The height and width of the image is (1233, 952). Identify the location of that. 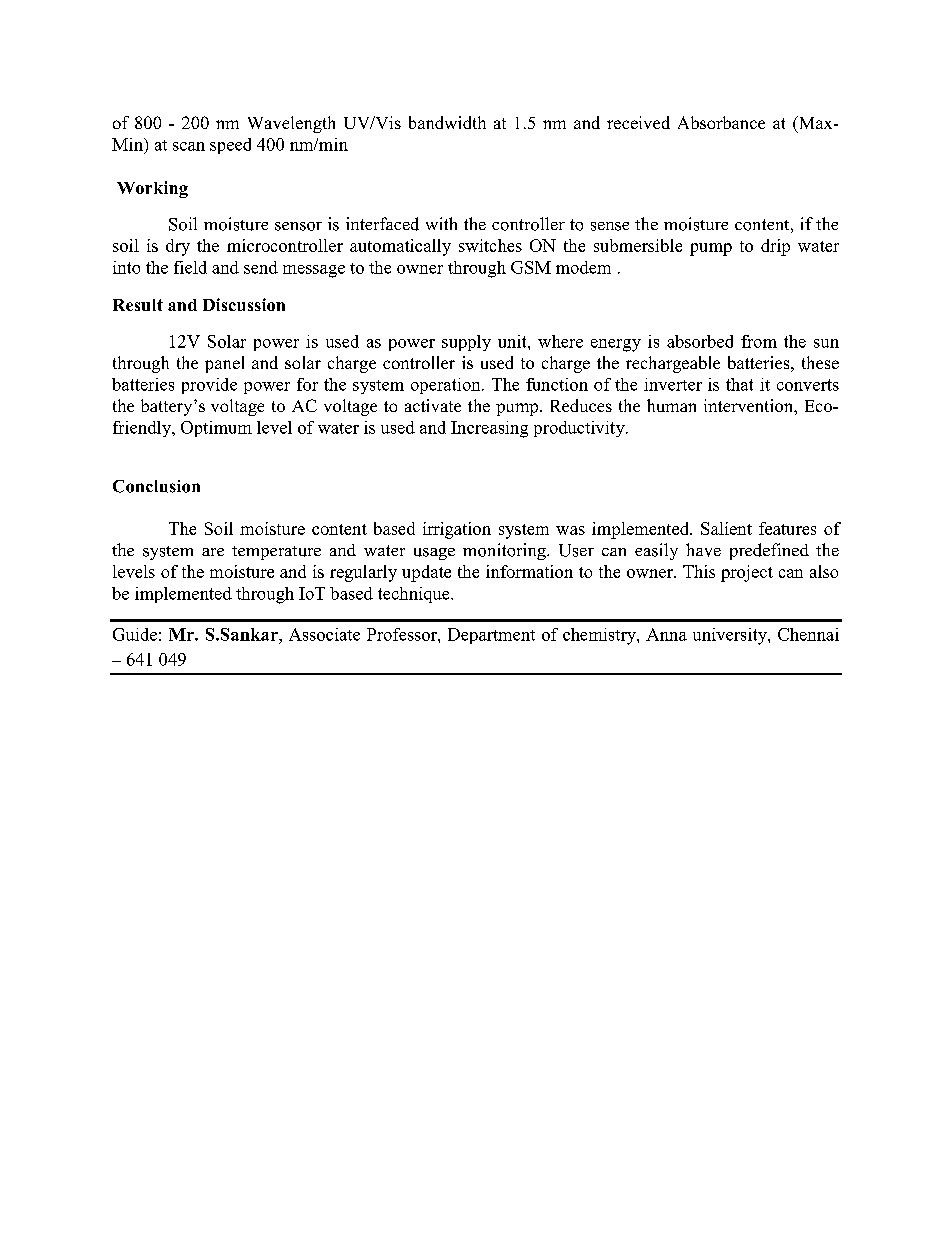
(739, 384).
